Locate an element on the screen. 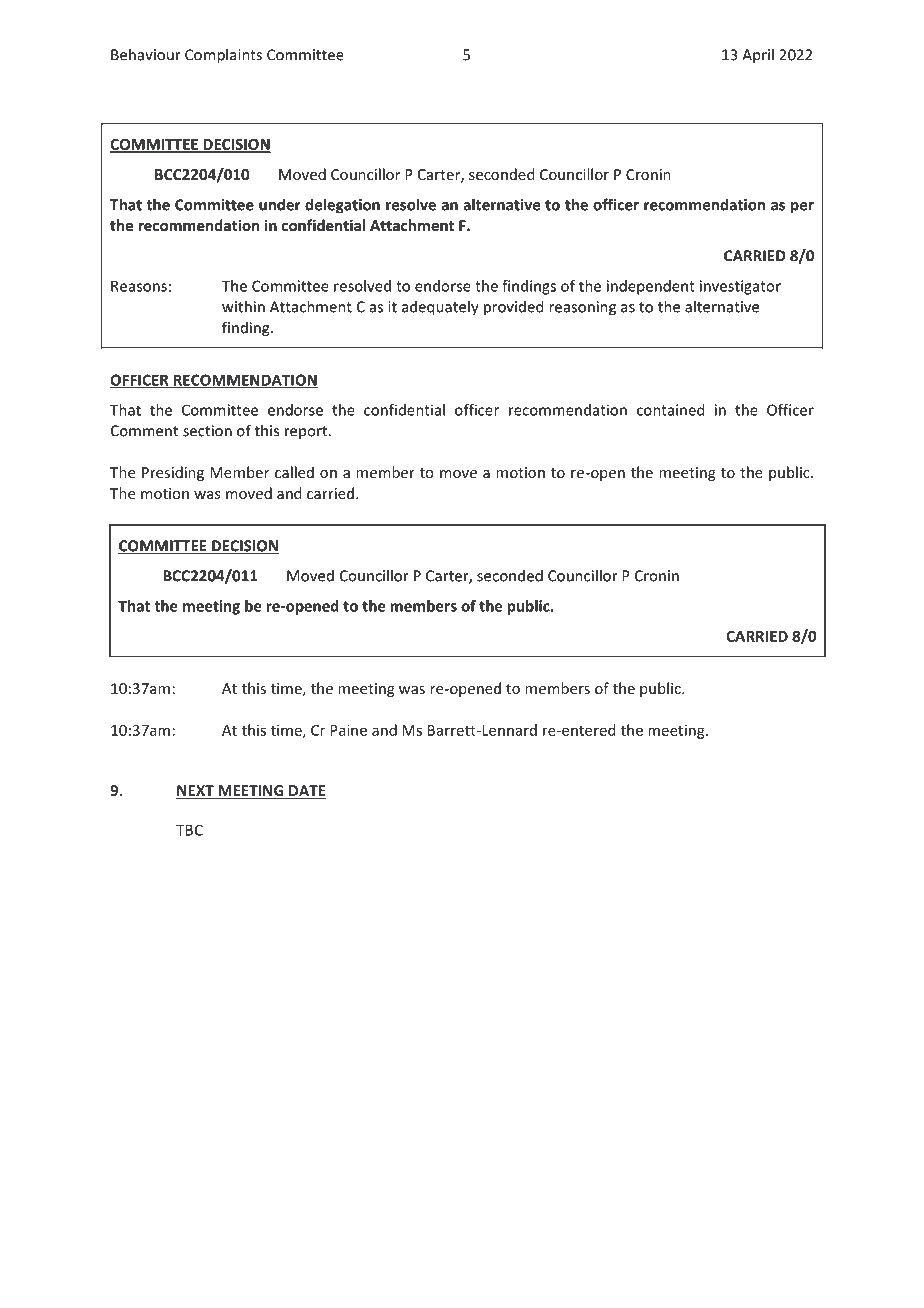 The image size is (924, 1308). NEXT is located at coordinates (195, 790).
